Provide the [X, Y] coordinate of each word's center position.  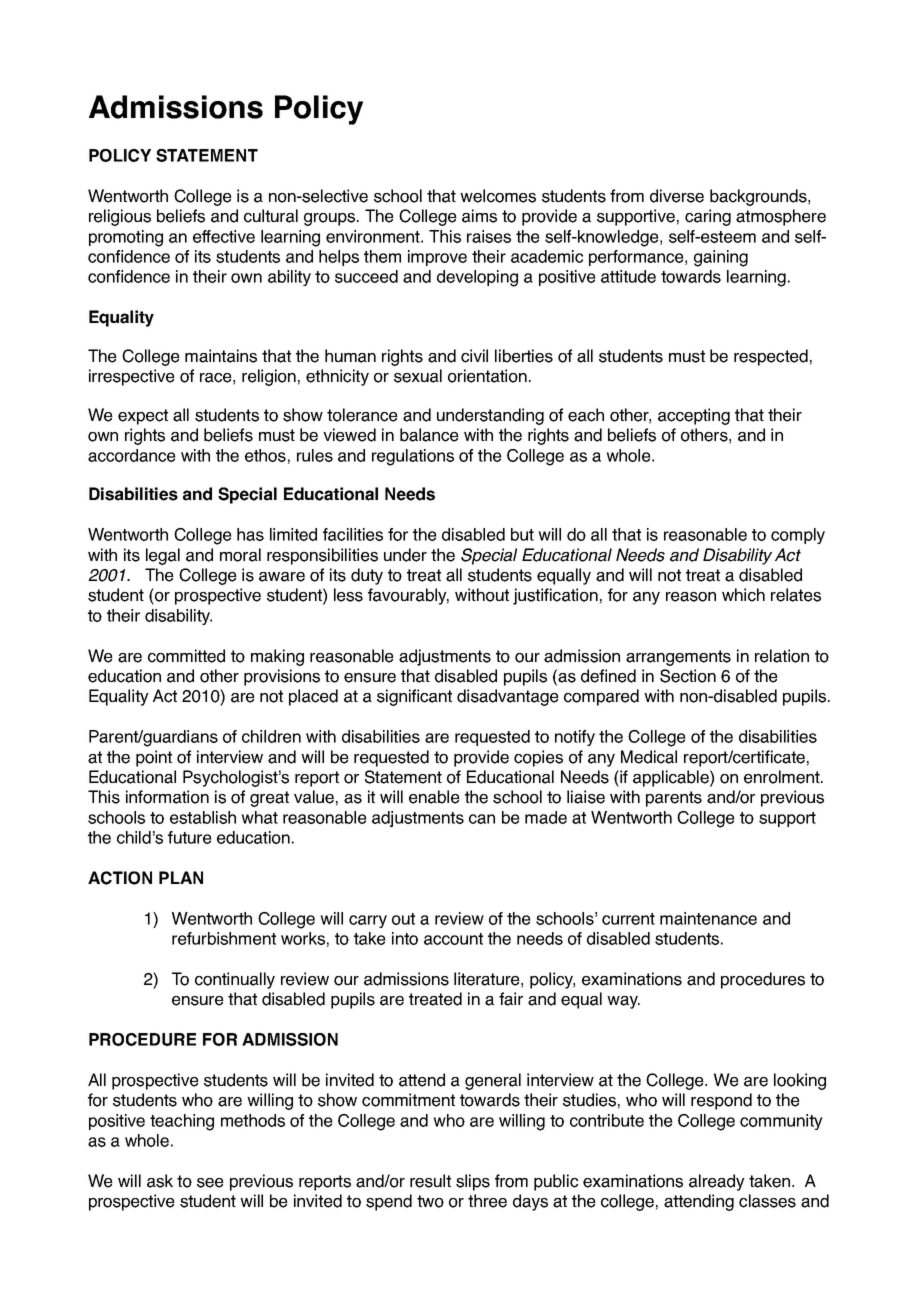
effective [224, 236]
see [210, 1183]
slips [473, 1182]
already [717, 1182]
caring [708, 217]
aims [479, 216]
